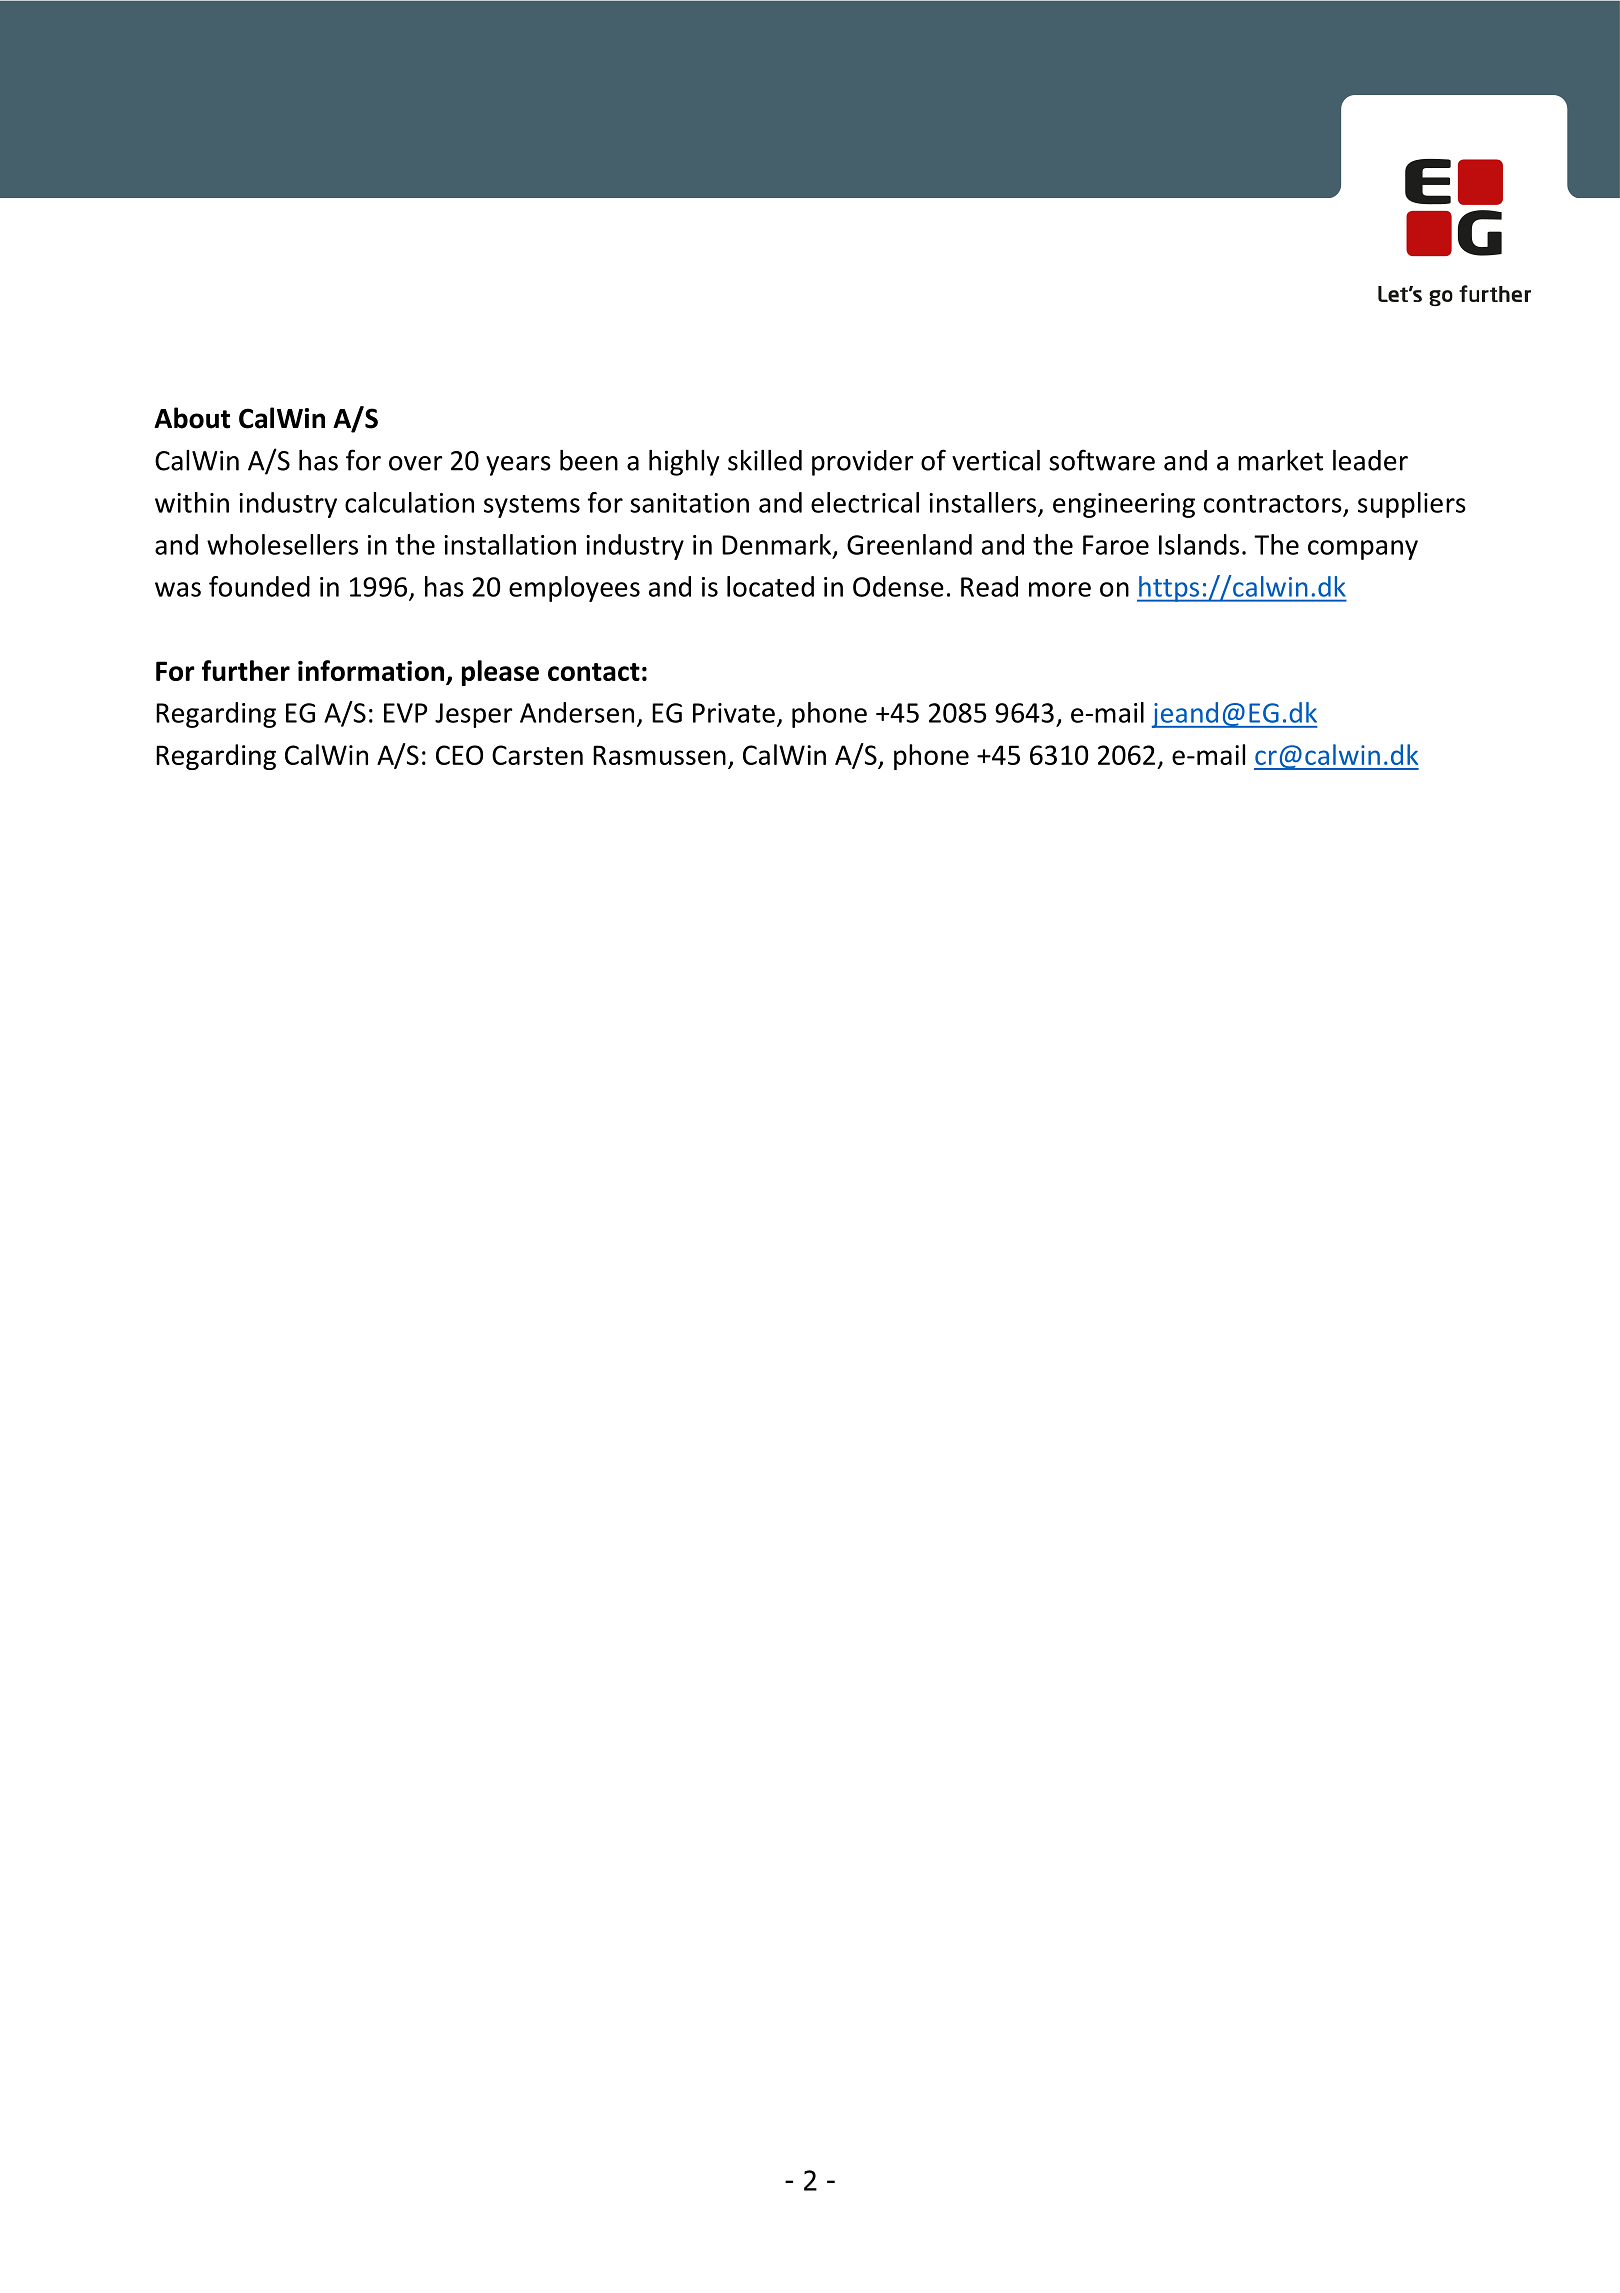 Image resolution: width=1620 pixels, height=2293 pixels. What do you see at coordinates (659, 755) in the document?
I see `Rasmussen` at bounding box center [659, 755].
